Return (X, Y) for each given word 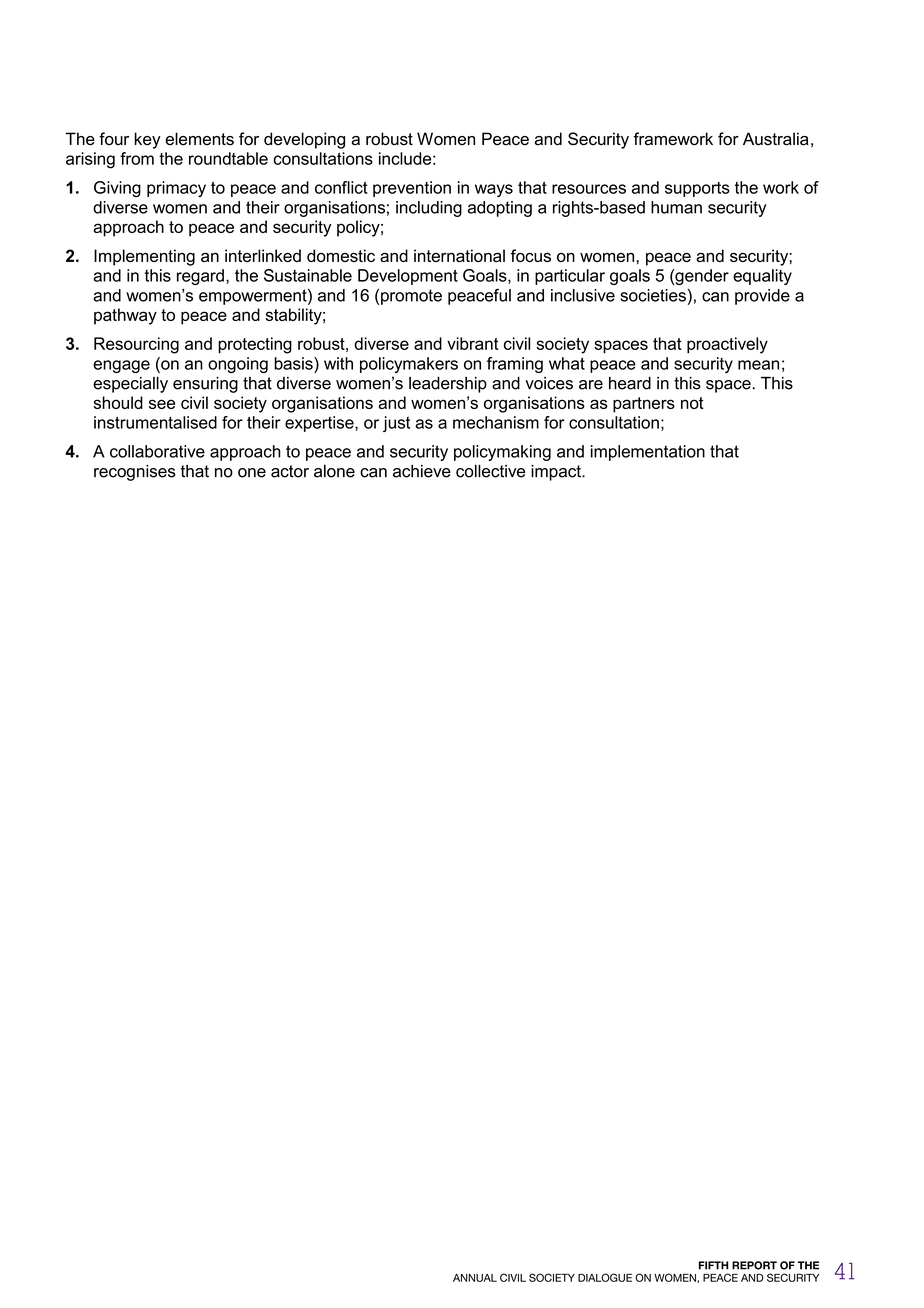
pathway (125, 316)
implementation (648, 453)
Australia (776, 139)
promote (411, 297)
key (147, 140)
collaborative (157, 451)
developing (304, 140)
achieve (422, 471)
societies (653, 295)
